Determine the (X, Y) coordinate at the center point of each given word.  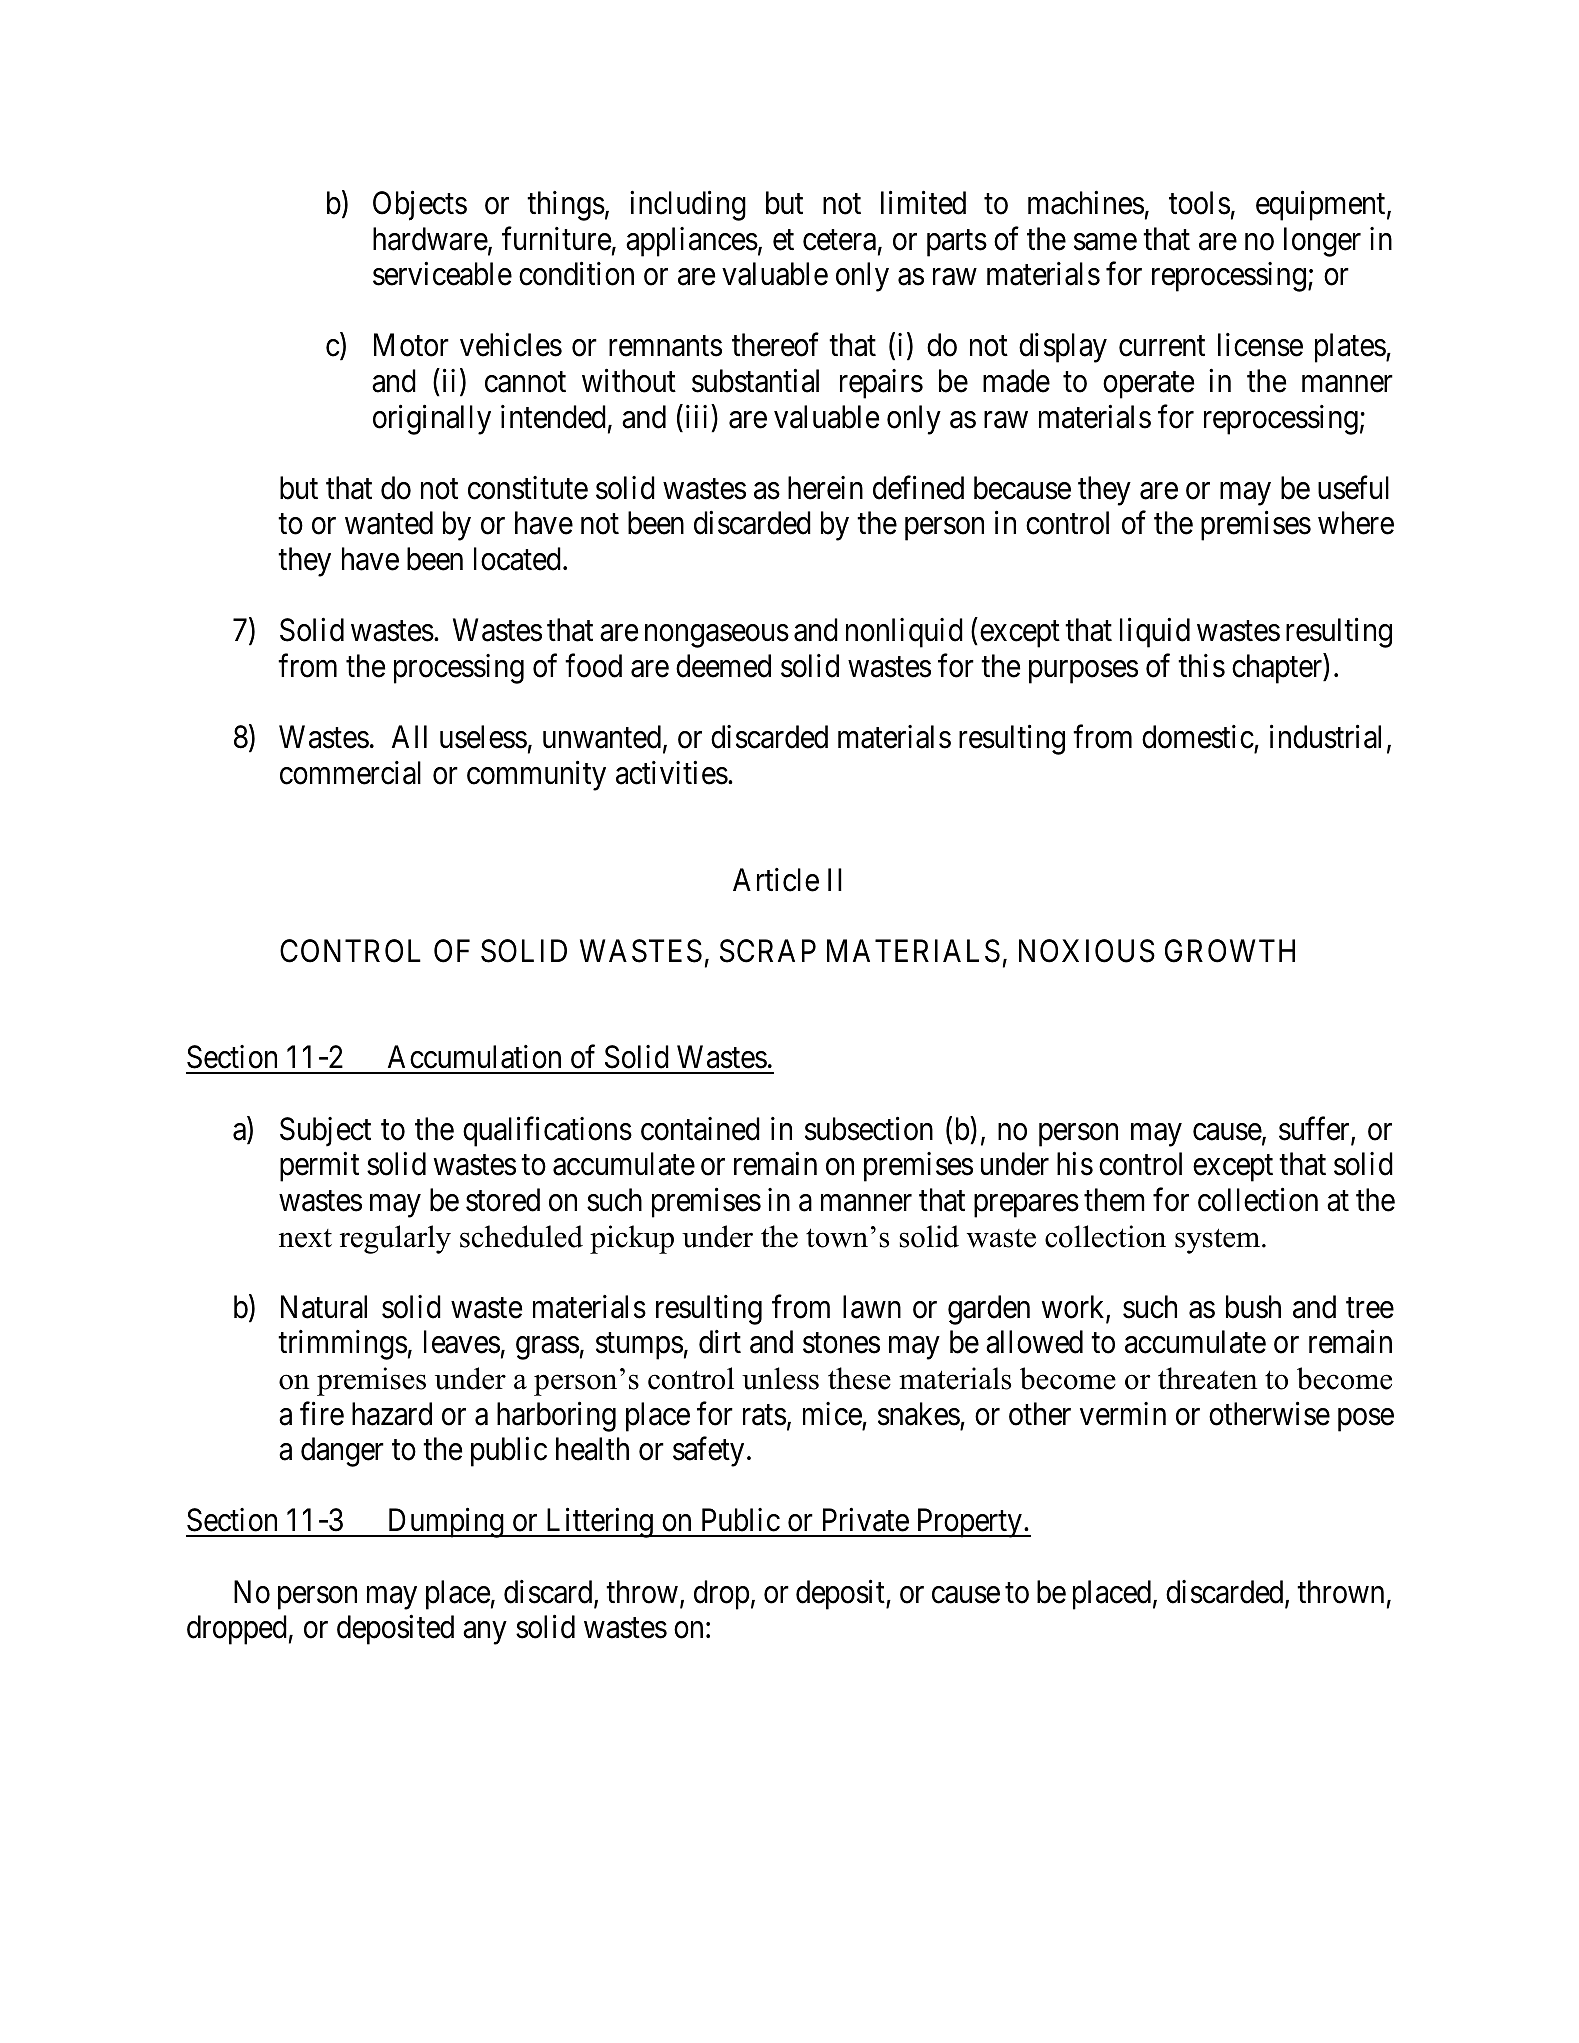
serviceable (442, 274)
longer (1322, 242)
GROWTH (1230, 951)
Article (776, 880)
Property (969, 1523)
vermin (1123, 1414)
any (484, 1633)
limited (923, 203)
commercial (350, 773)
